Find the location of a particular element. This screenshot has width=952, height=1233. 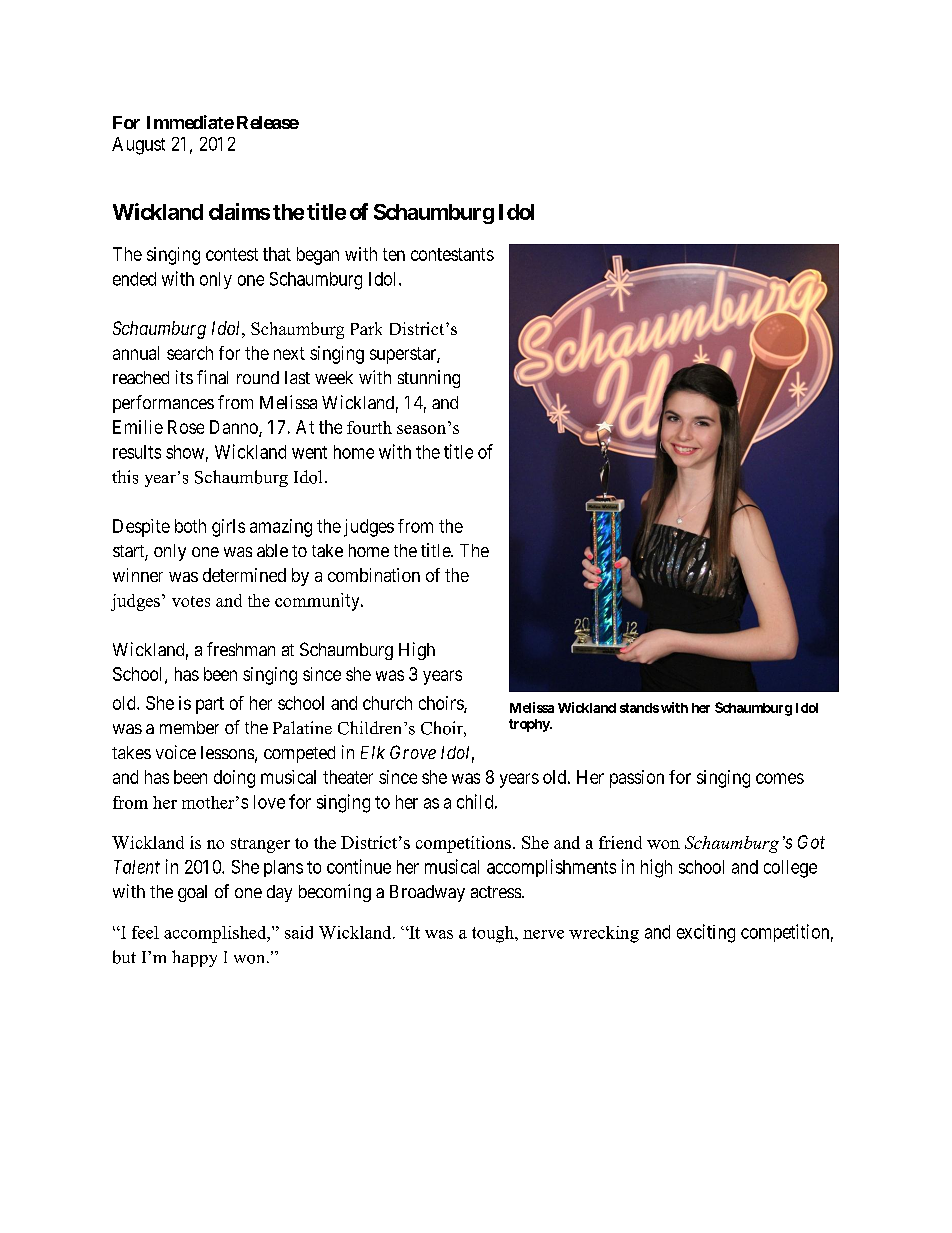

part is located at coordinates (210, 705).
